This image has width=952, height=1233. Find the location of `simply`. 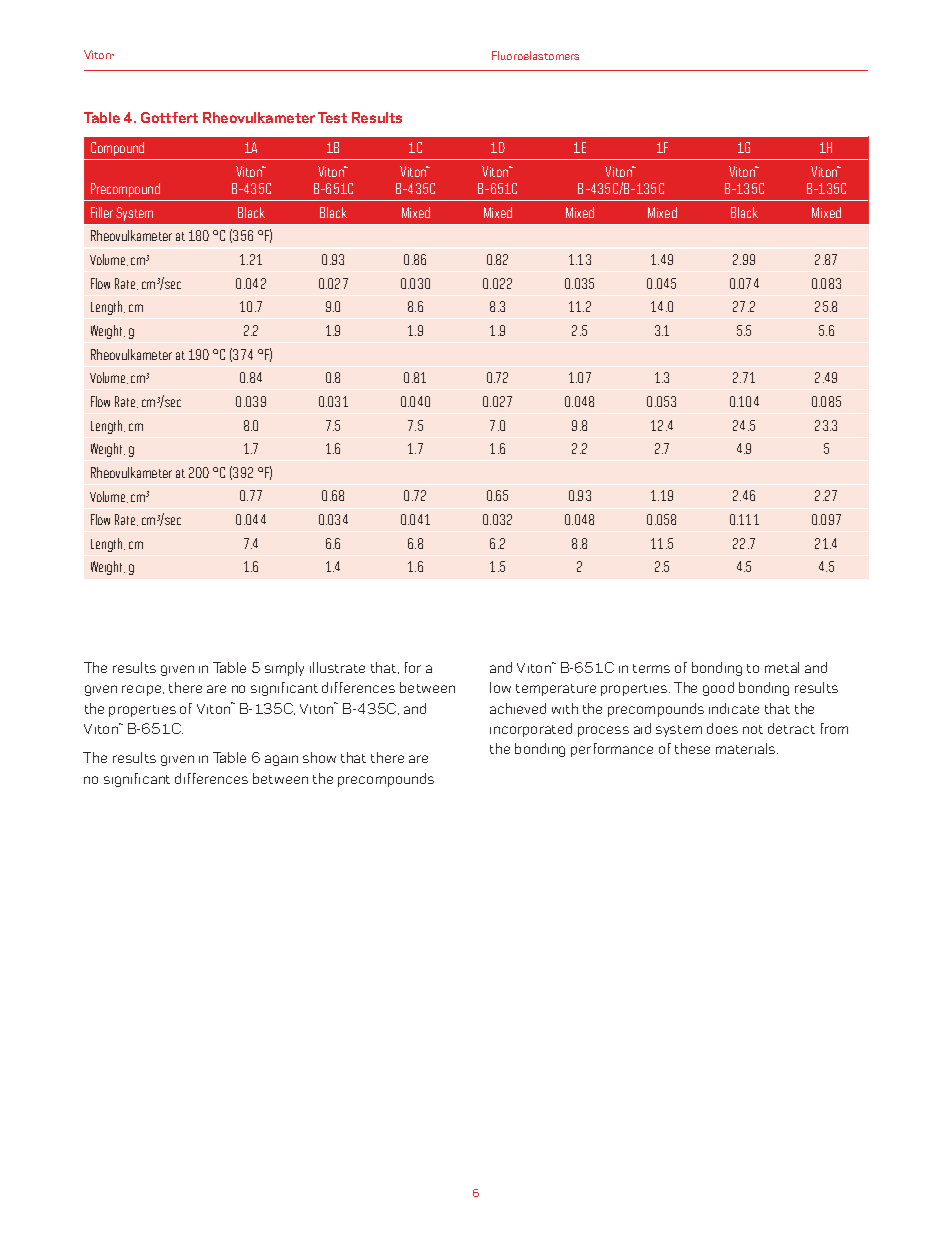

simply is located at coordinates (284, 669).
